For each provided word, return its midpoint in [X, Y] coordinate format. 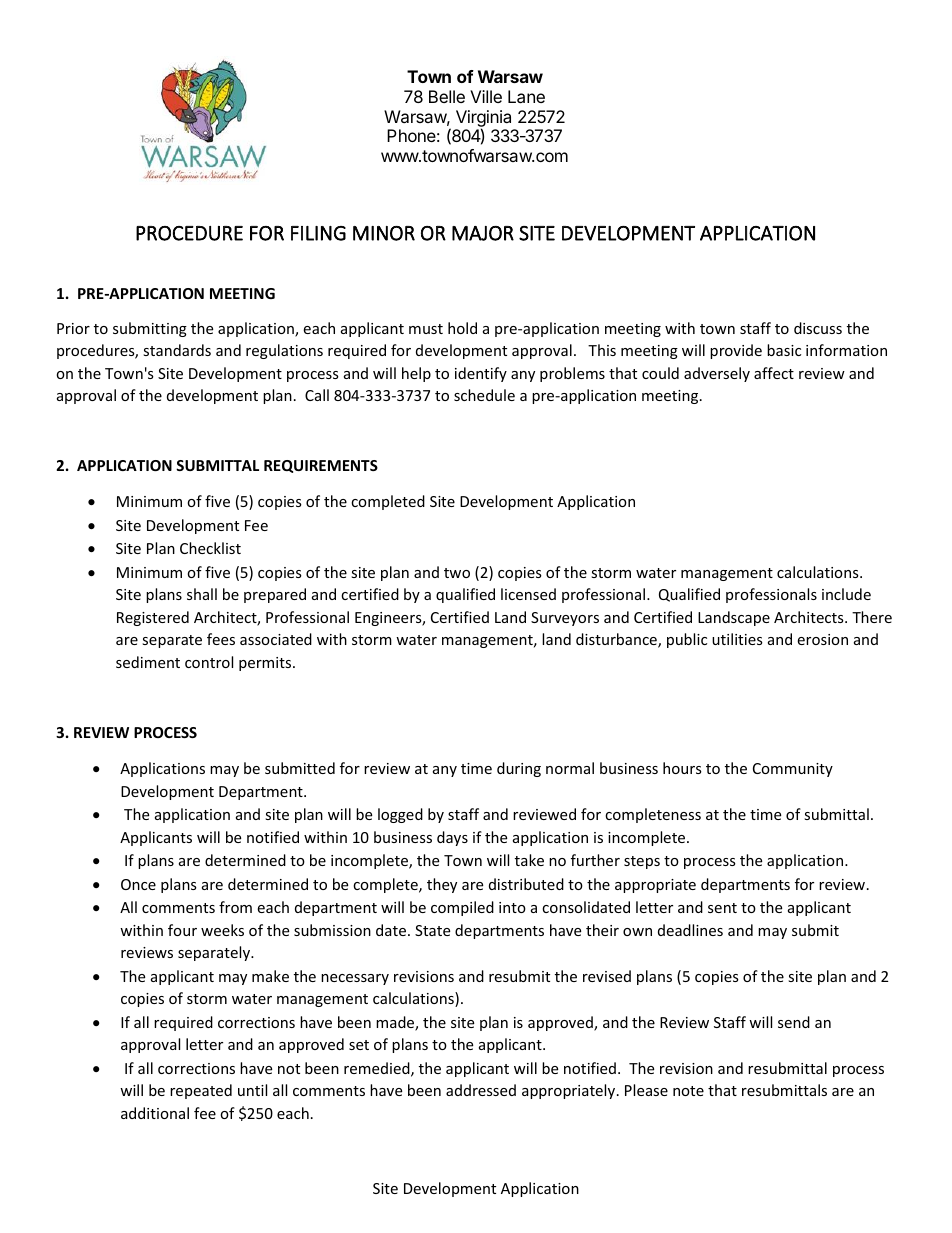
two [457, 573]
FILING [318, 233]
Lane [526, 96]
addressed [481, 1090]
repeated [201, 1091]
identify [481, 374]
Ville [486, 96]
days [452, 838]
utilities [737, 639]
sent [722, 908]
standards [177, 350]
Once [138, 884]
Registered [153, 618]
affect [774, 373]
